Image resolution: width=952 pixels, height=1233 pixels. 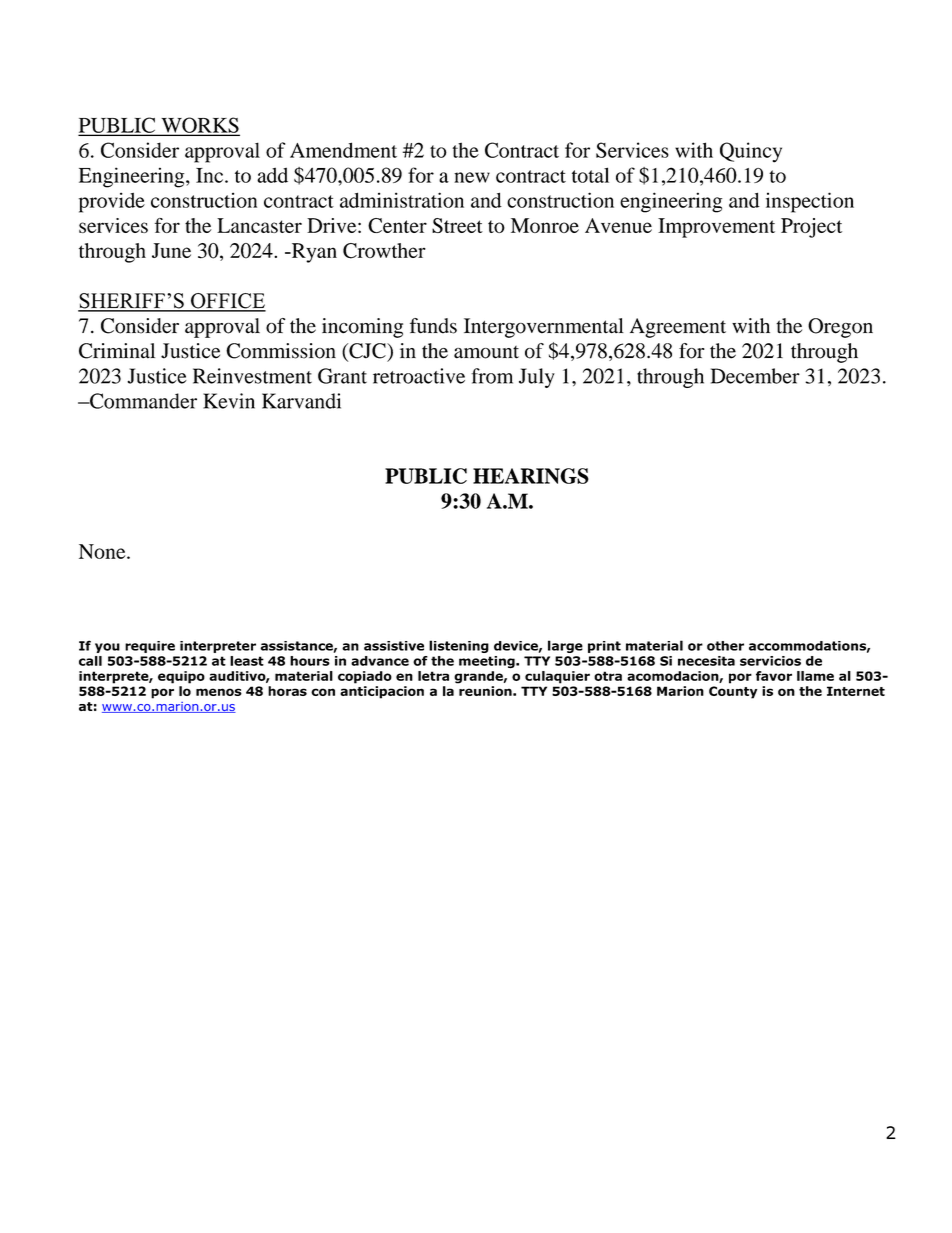 I want to click on least, so click(x=247, y=661).
